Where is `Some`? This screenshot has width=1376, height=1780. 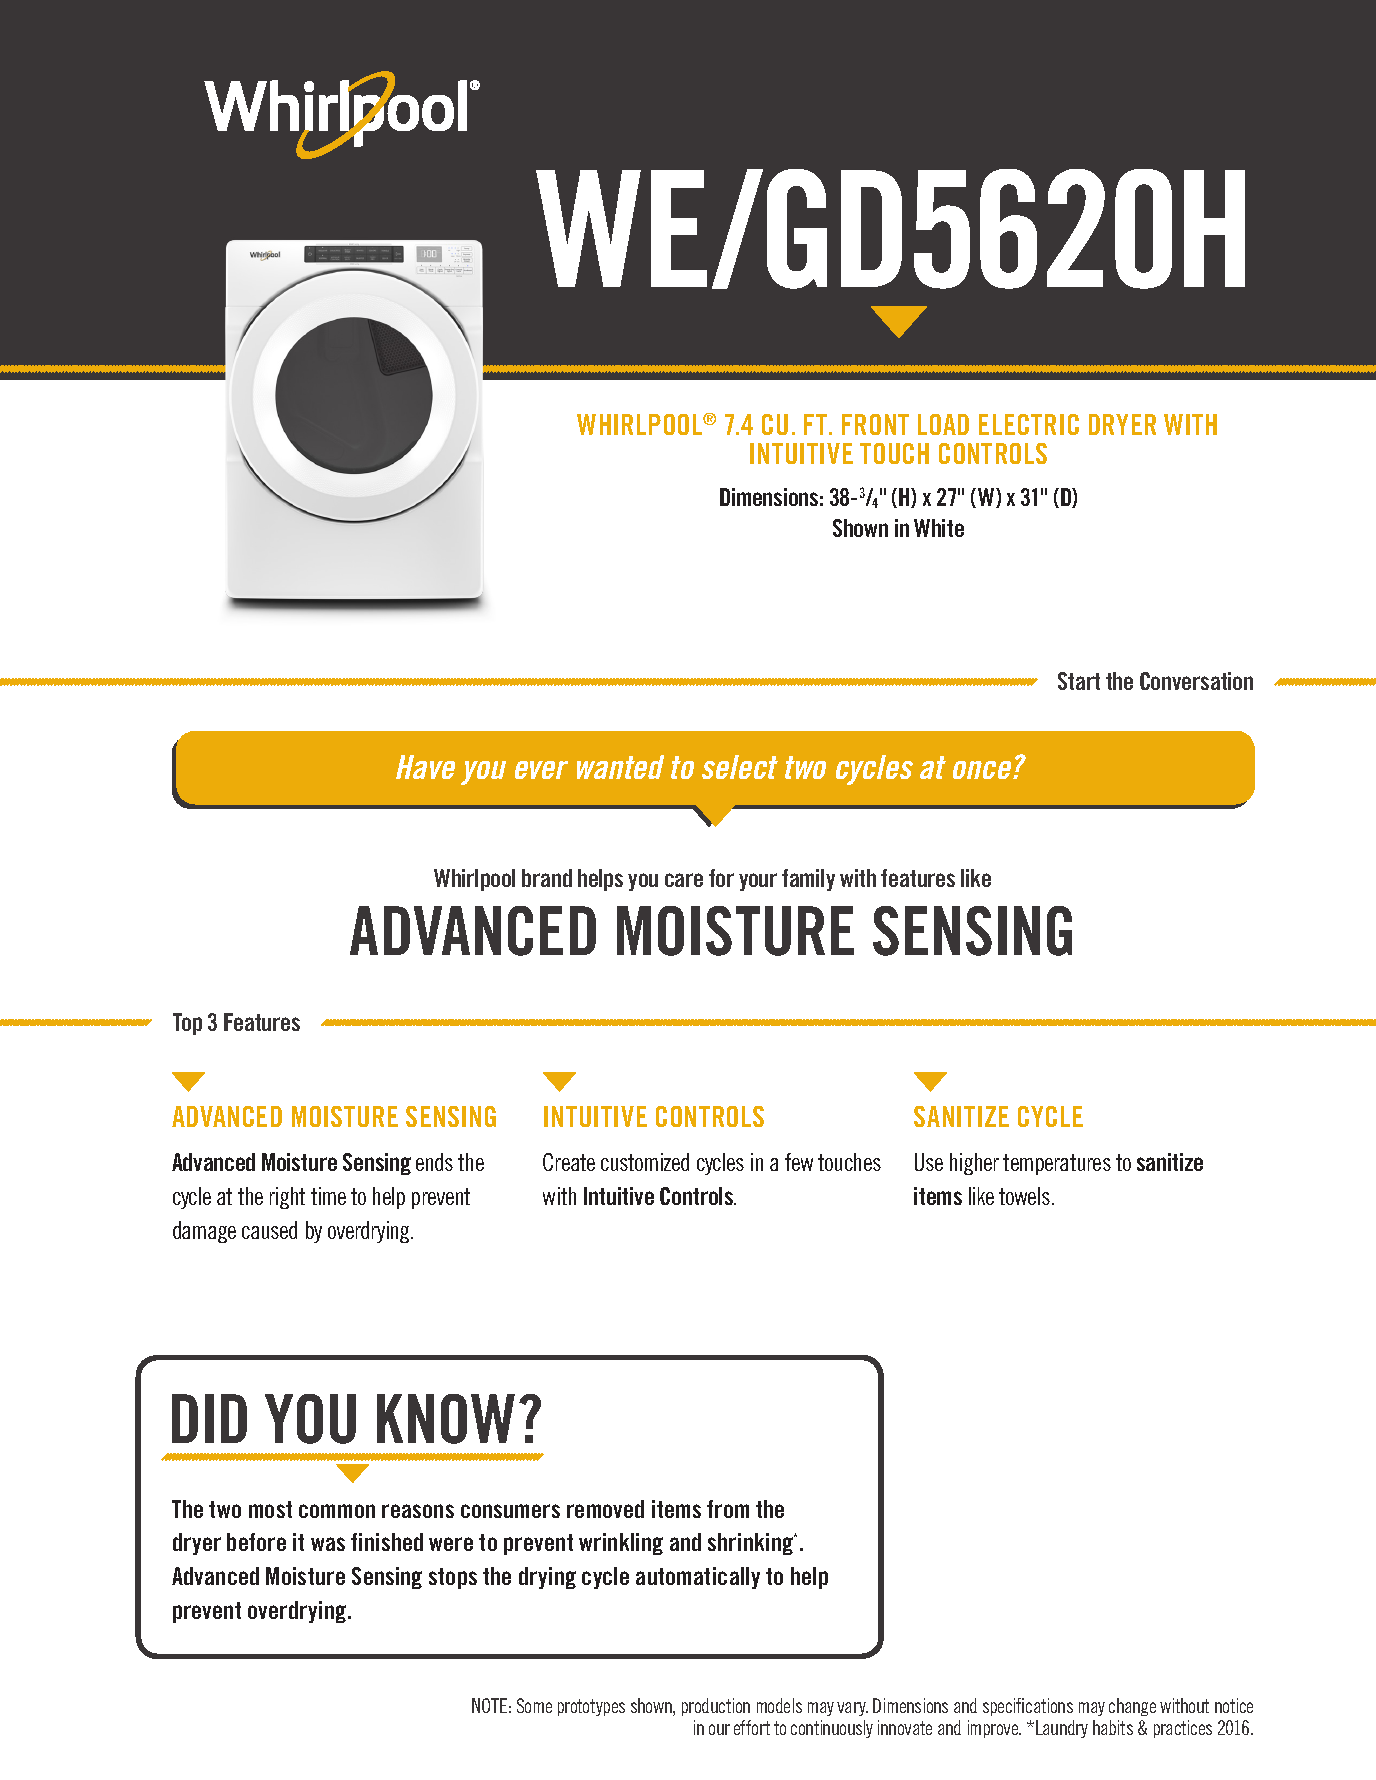 Some is located at coordinates (534, 1705).
